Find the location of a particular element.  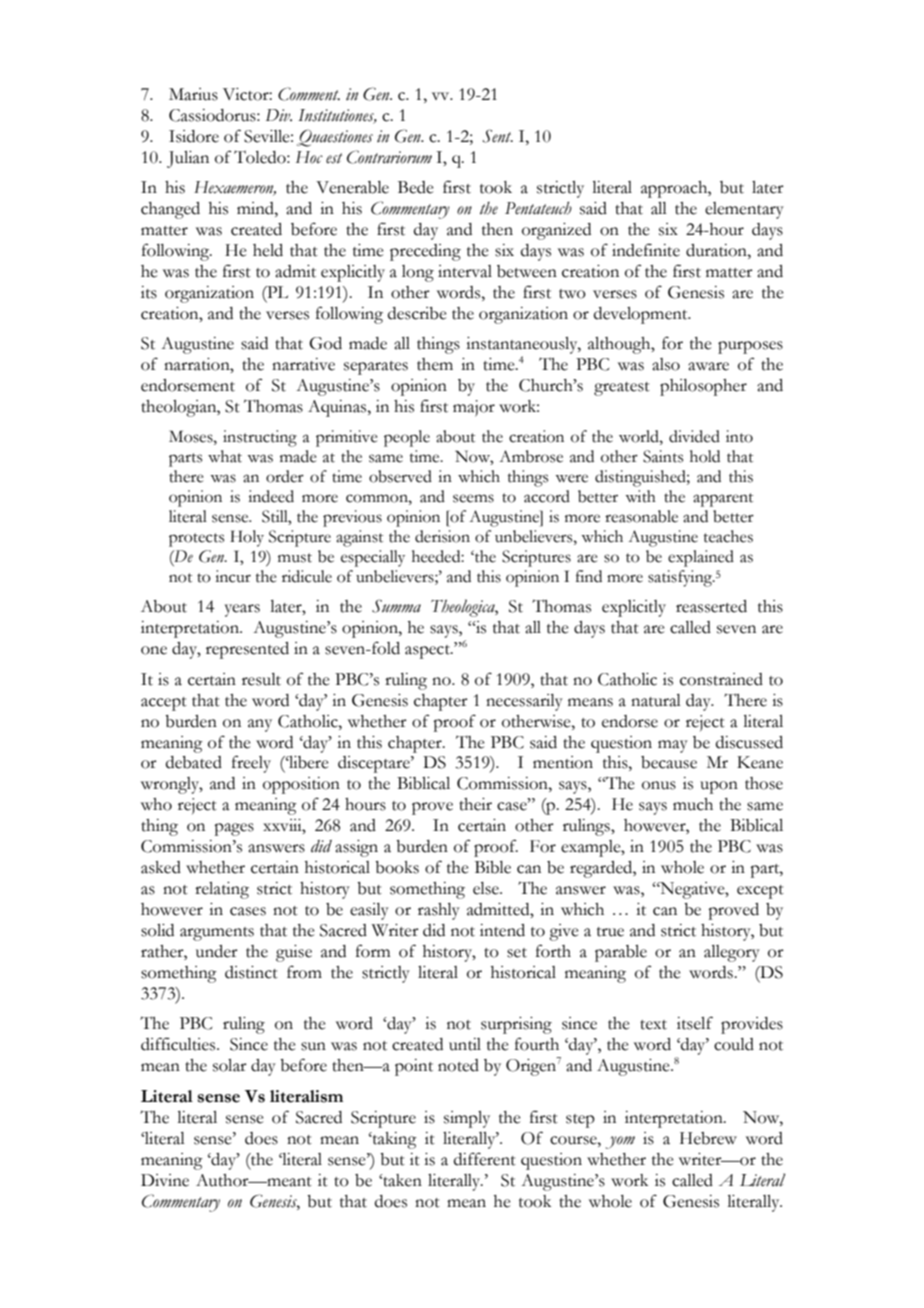

Hebrew is located at coordinates (708, 1138).
